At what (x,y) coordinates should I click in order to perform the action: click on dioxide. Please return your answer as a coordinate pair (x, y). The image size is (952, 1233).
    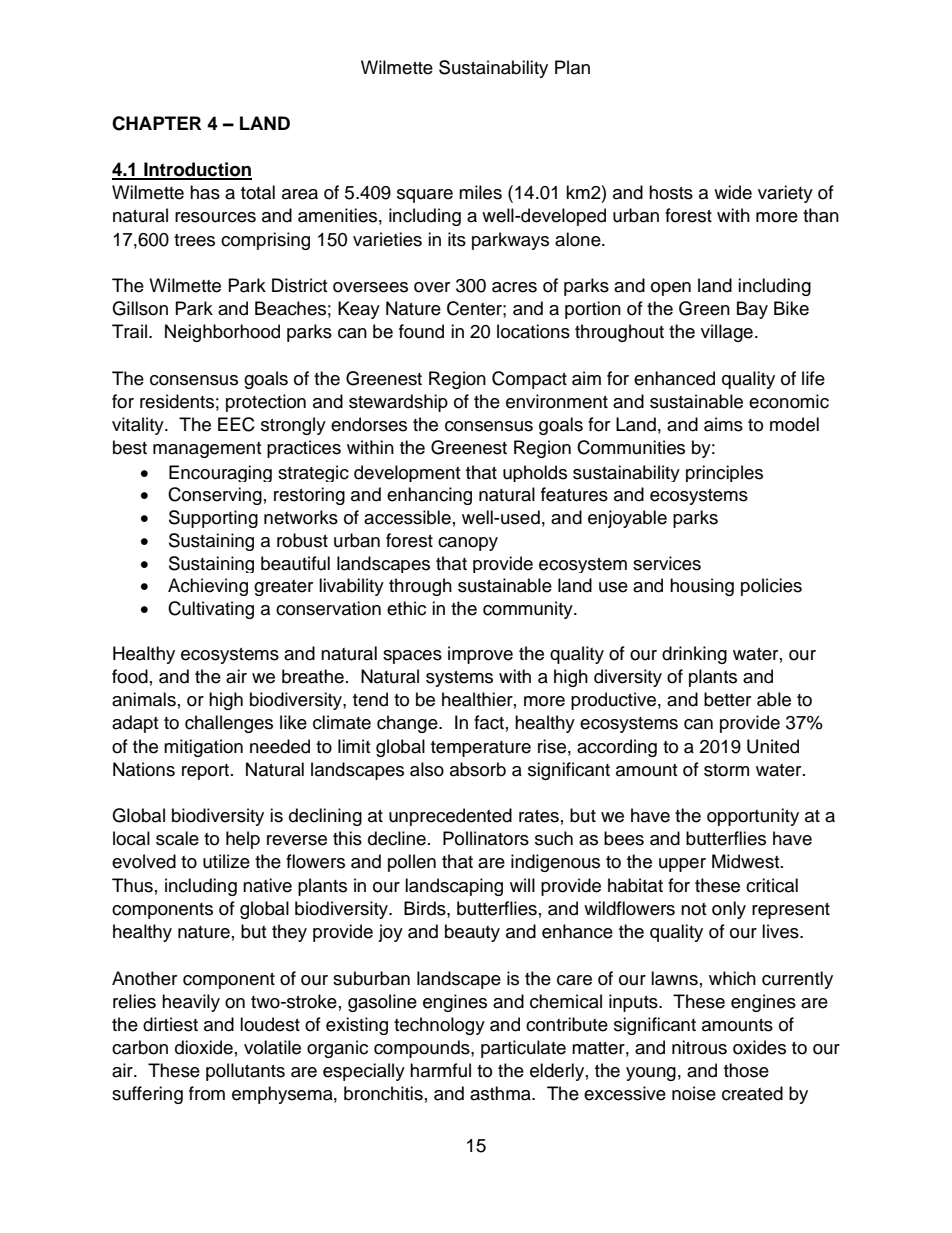
    Looking at the image, I should click on (204, 1047).
